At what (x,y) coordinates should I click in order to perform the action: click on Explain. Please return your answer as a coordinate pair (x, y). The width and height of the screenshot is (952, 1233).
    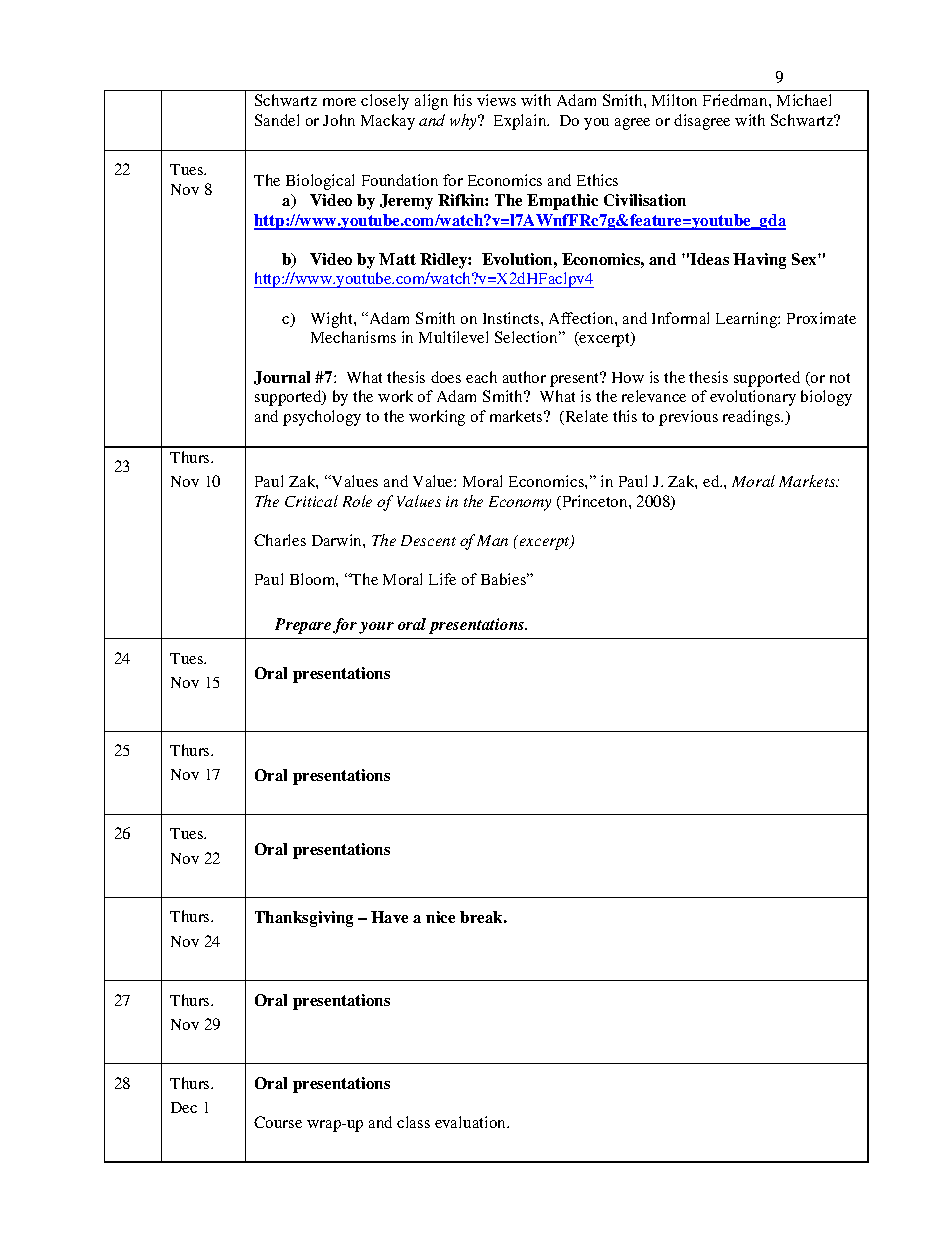
    Looking at the image, I should click on (521, 122).
